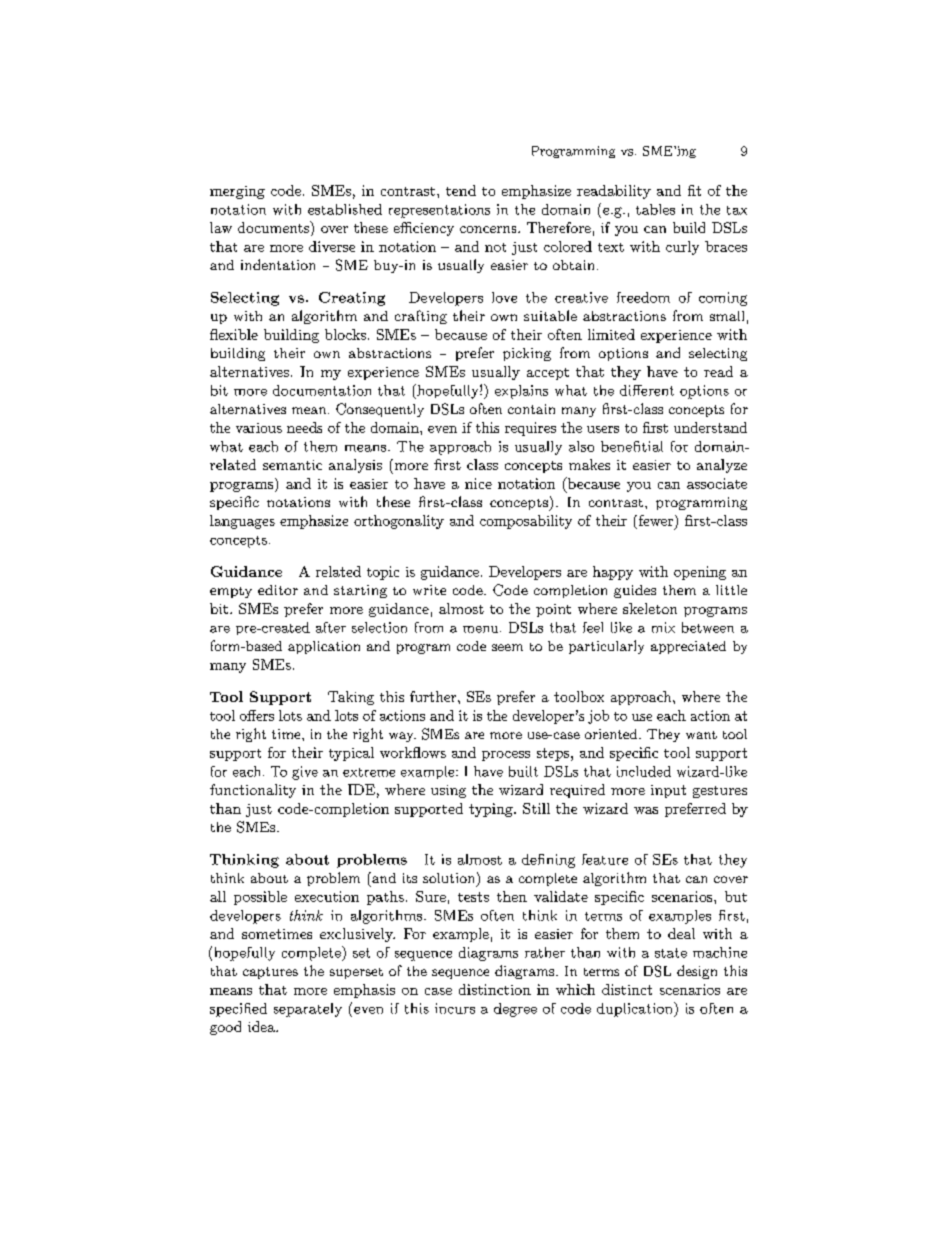 The width and height of the screenshot is (952, 1233). Describe the element at coordinates (655, 209) in the screenshot. I see `tables` at that location.
